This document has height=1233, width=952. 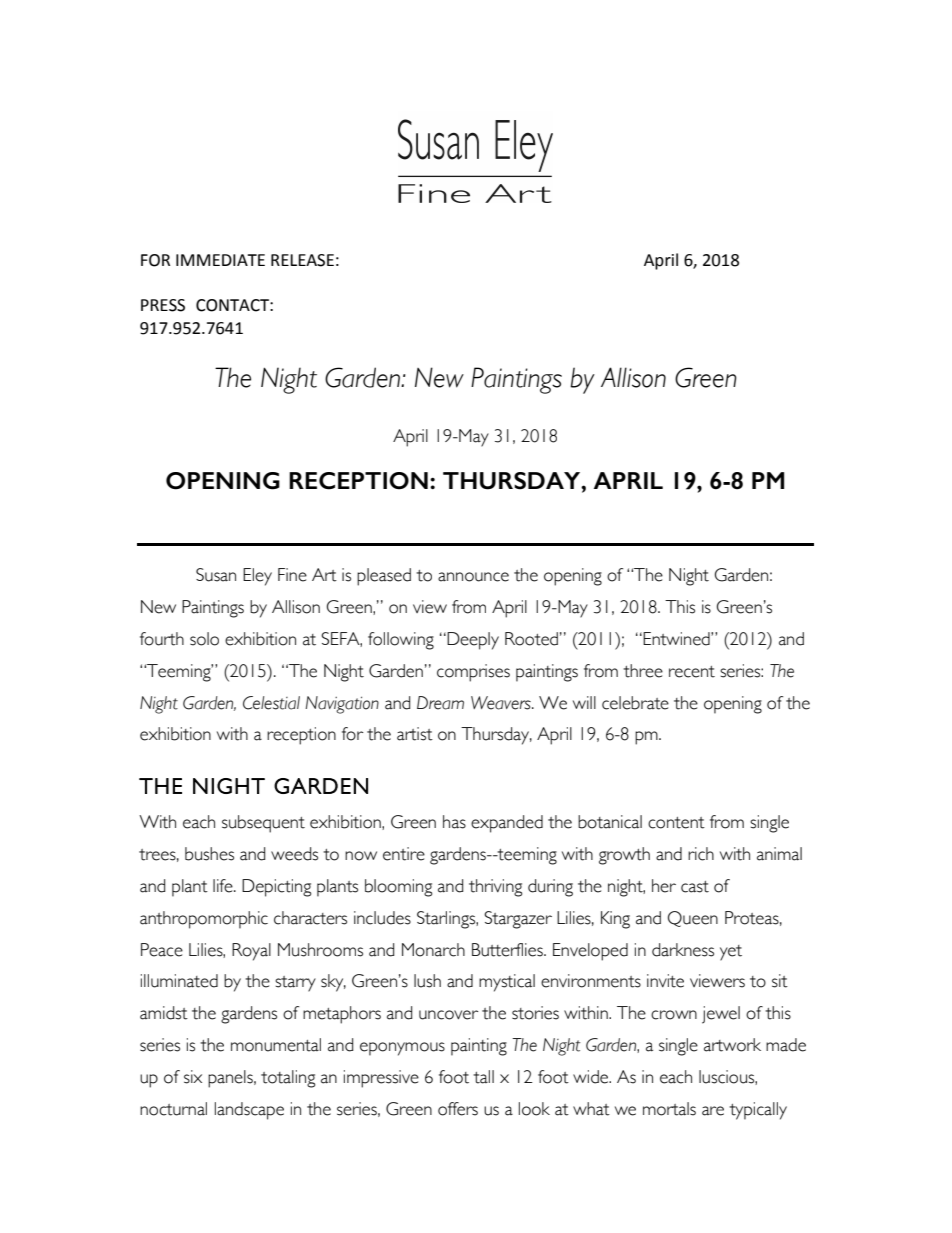 What do you see at coordinates (302, 260) in the document?
I see `RELEASE` at bounding box center [302, 260].
